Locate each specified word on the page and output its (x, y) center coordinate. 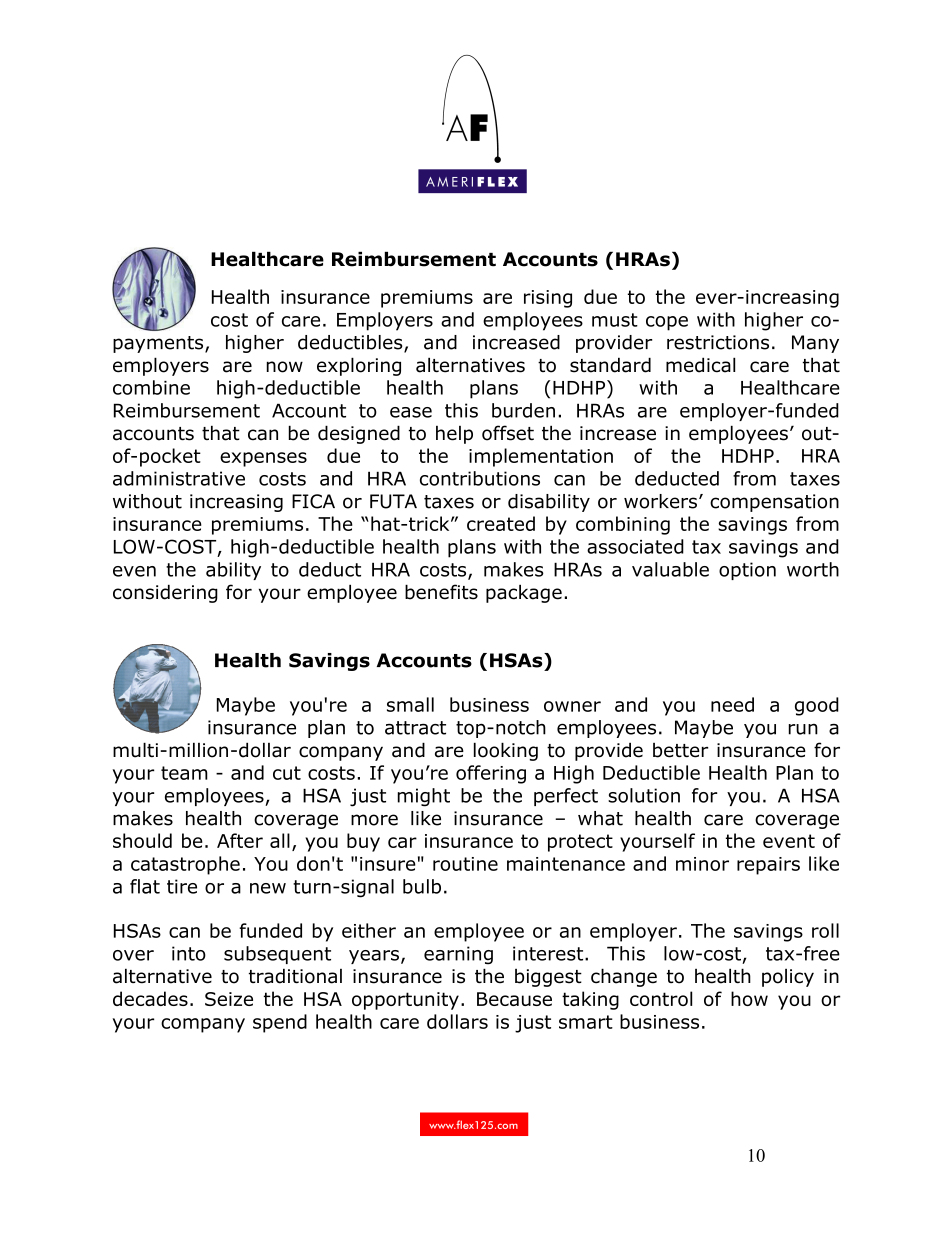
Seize (229, 999)
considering (165, 593)
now (285, 367)
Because (514, 999)
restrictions (718, 342)
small (410, 704)
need (732, 704)
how (749, 998)
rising (548, 299)
